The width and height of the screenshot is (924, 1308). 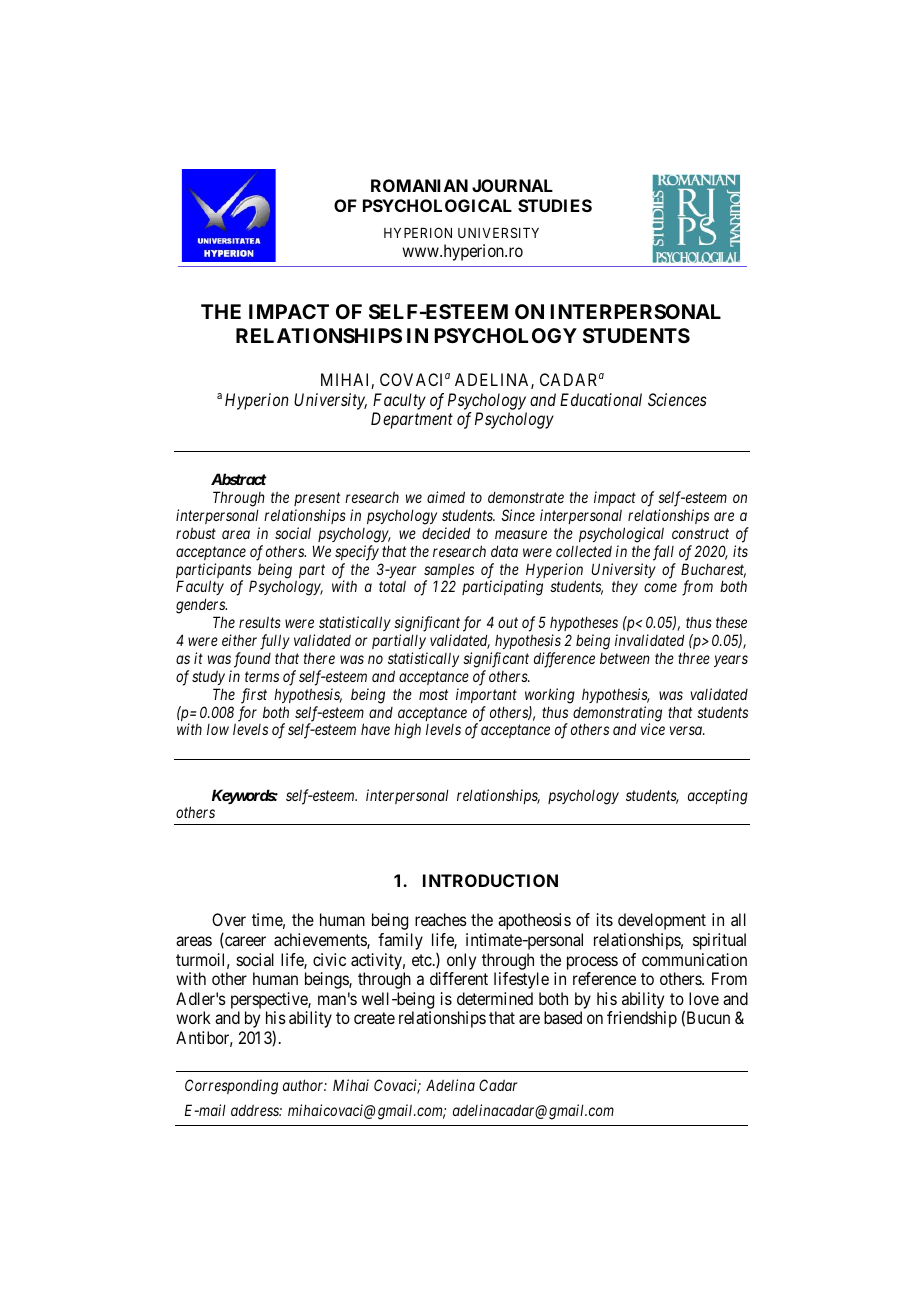 What do you see at coordinates (419, 185) in the screenshot?
I see `ROMANIAN` at bounding box center [419, 185].
